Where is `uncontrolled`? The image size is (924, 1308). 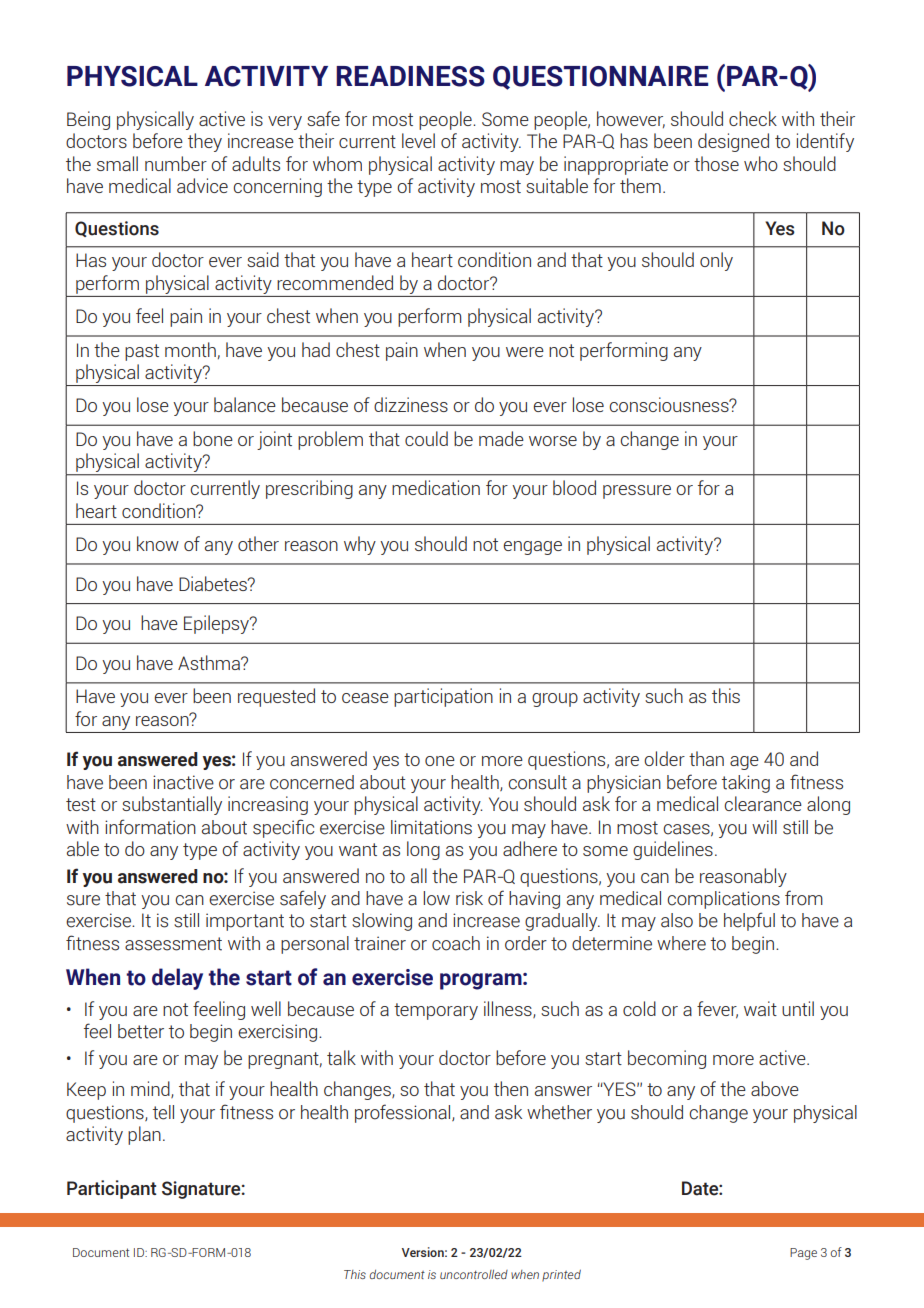 uncontrolled is located at coordinates (474, 1274).
